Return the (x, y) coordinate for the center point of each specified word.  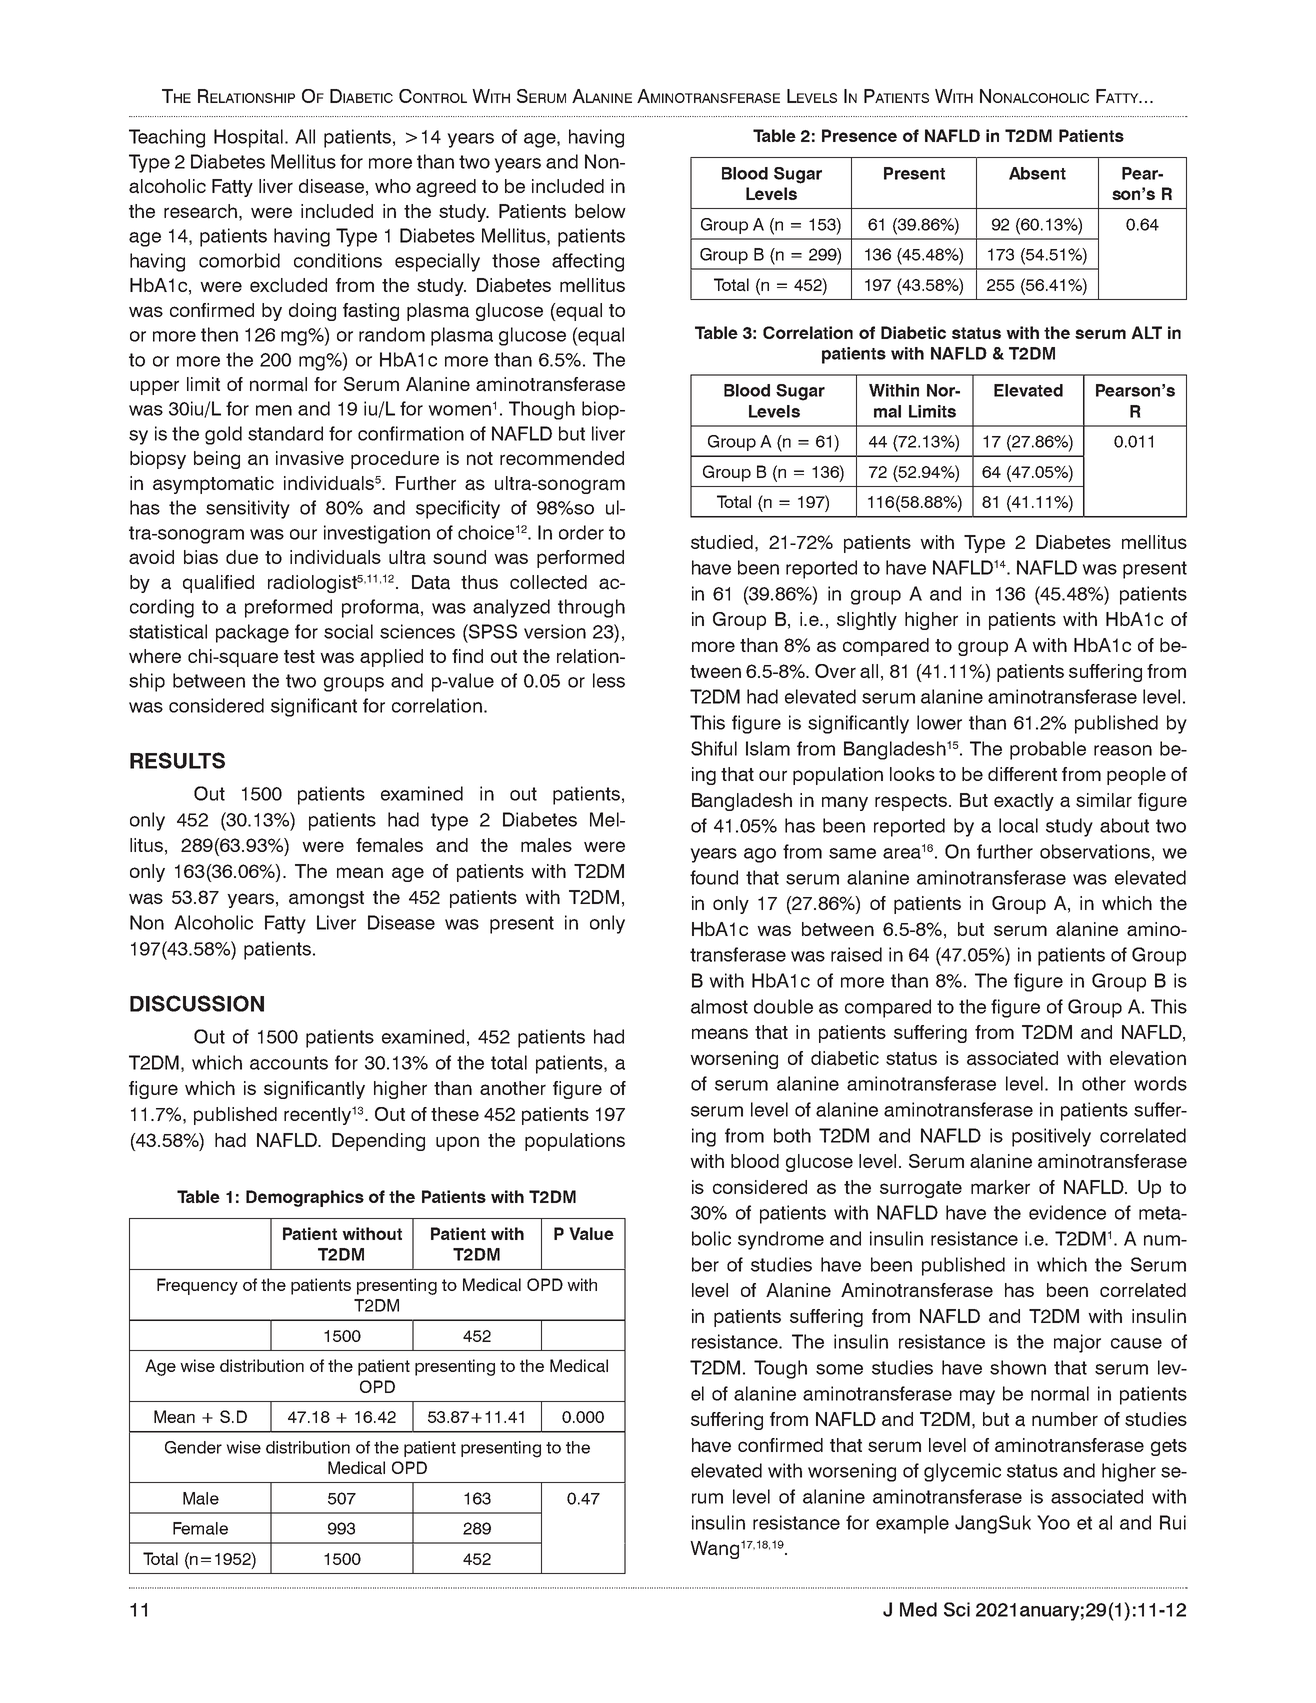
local (1018, 825)
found (714, 877)
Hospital (248, 138)
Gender (193, 1447)
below (600, 211)
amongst (326, 899)
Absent (1037, 173)
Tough (780, 1369)
